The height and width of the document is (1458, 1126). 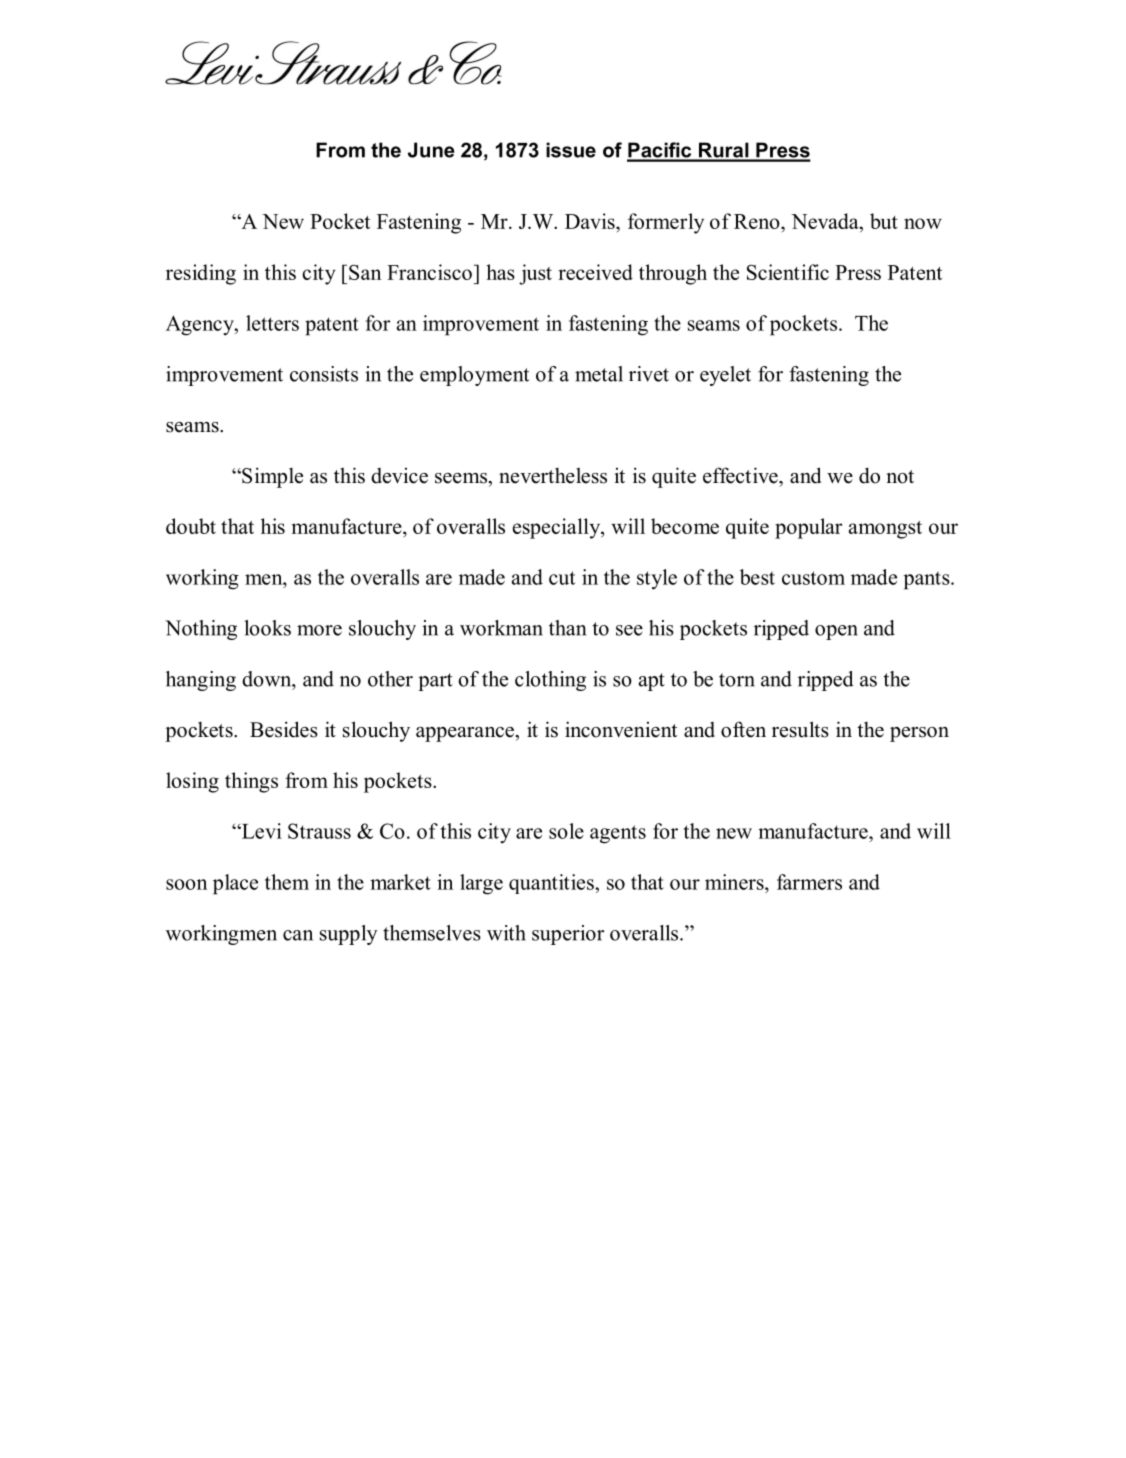 What do you see at coordinates (550, 681) in the document?
I see `clothing` at bounding box center [550, 681].
